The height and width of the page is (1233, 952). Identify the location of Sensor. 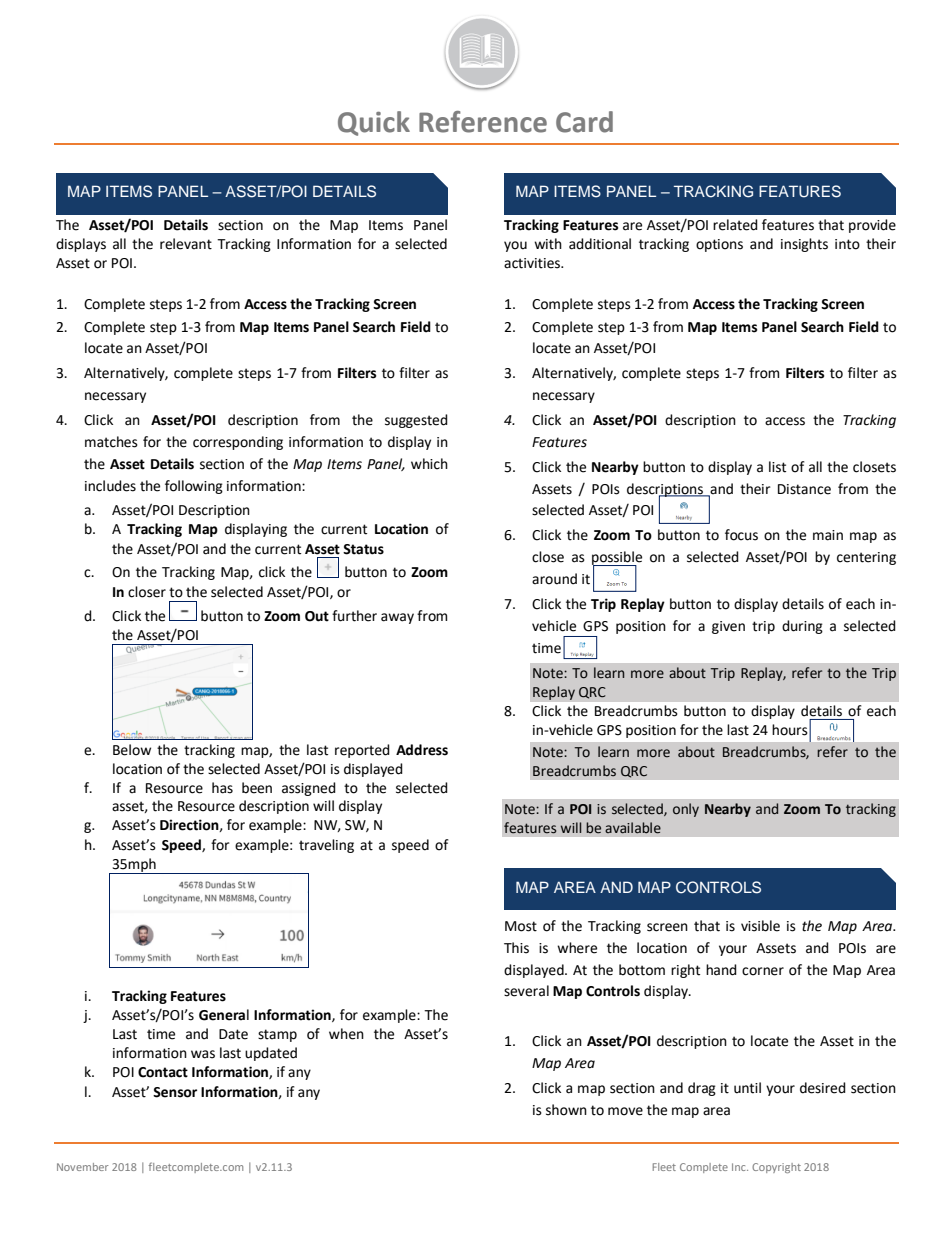
(175, 1092).
